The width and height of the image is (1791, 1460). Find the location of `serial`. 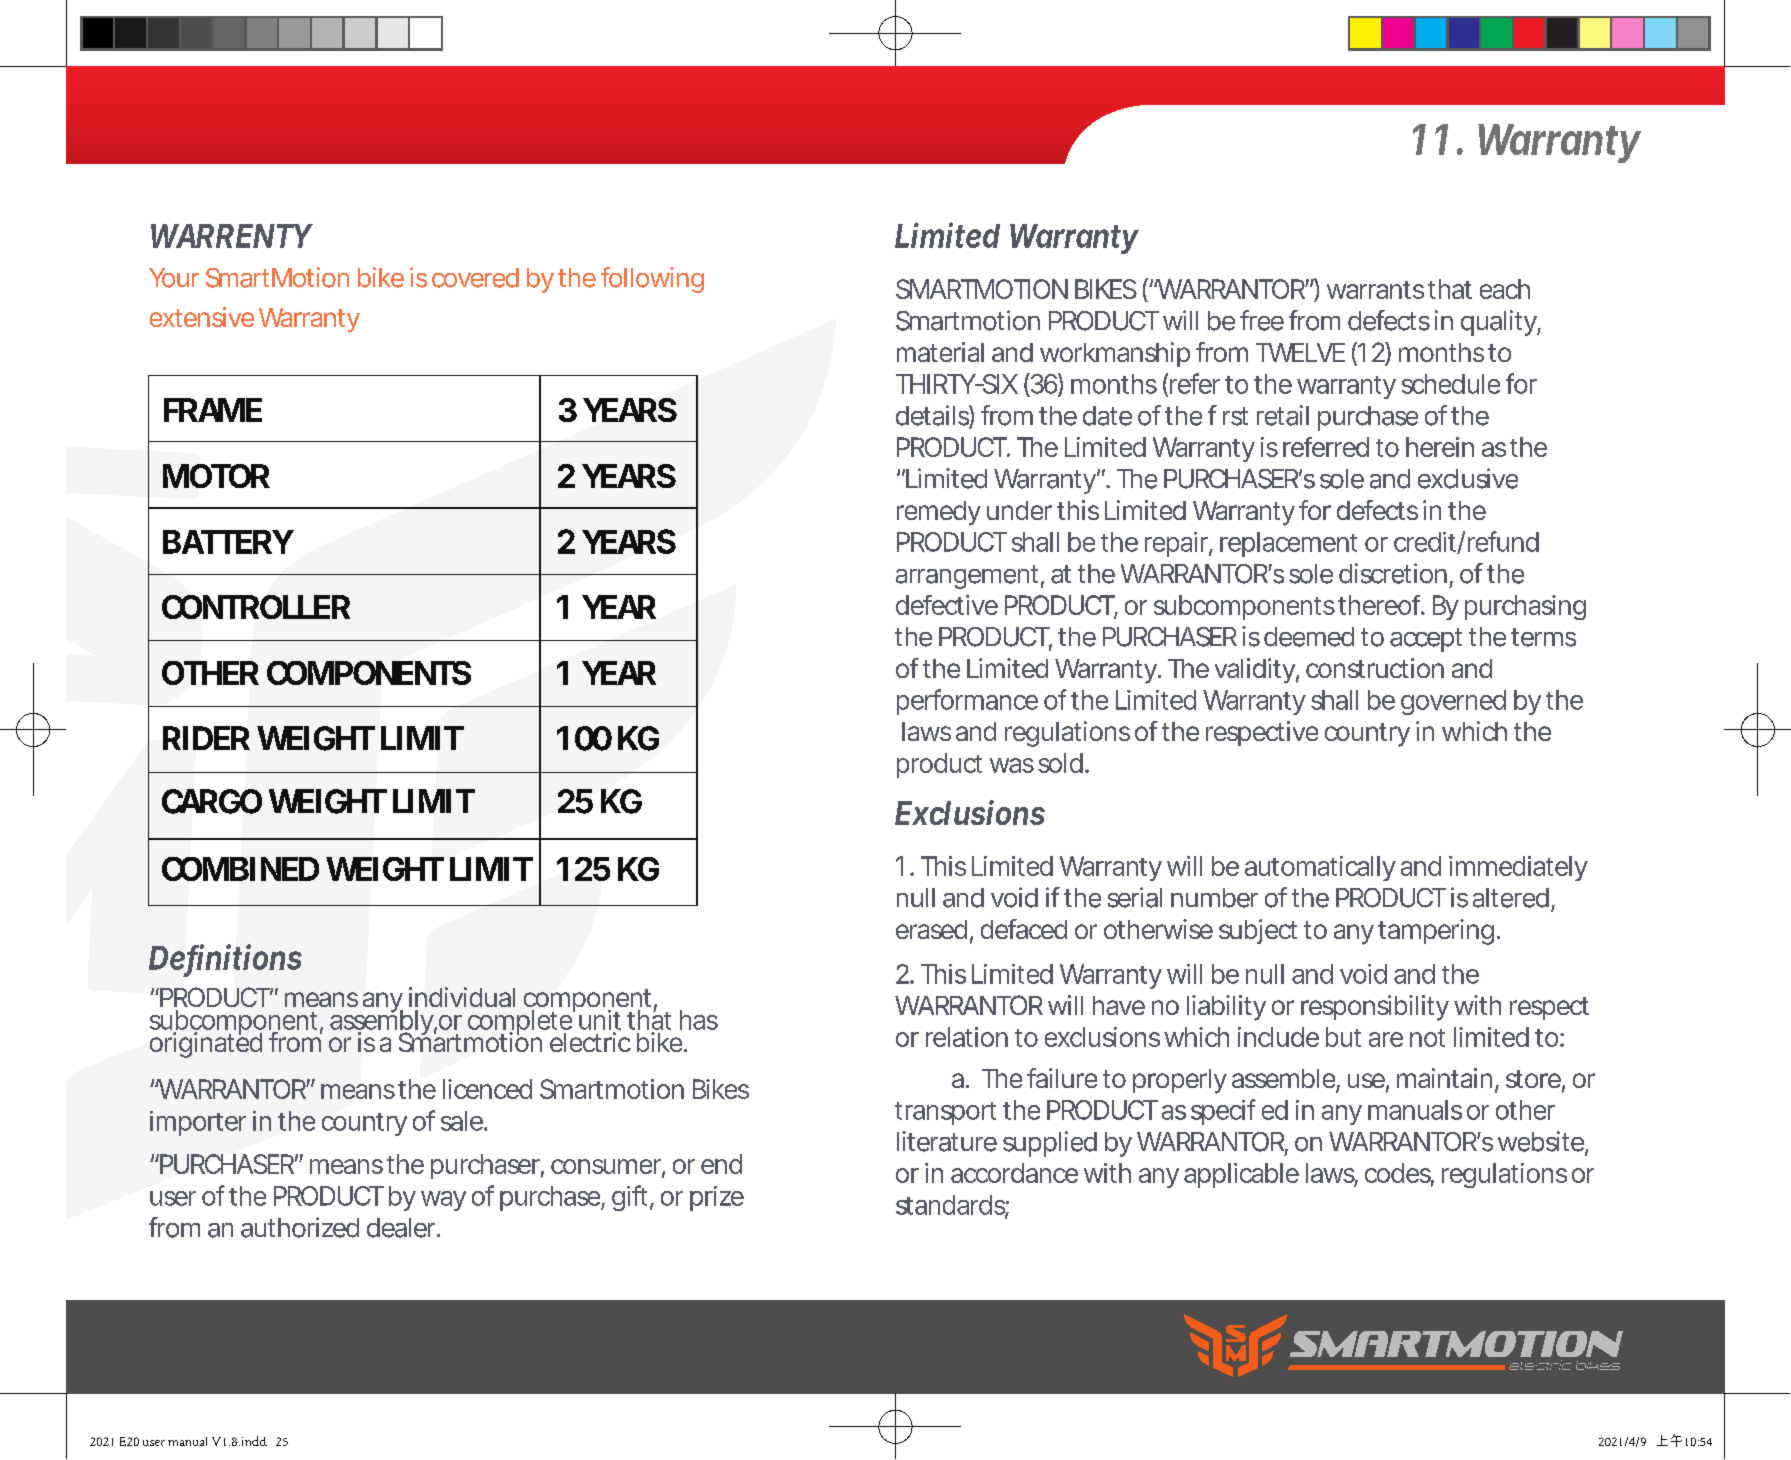

serial is located at coordinates (1135, 897).
